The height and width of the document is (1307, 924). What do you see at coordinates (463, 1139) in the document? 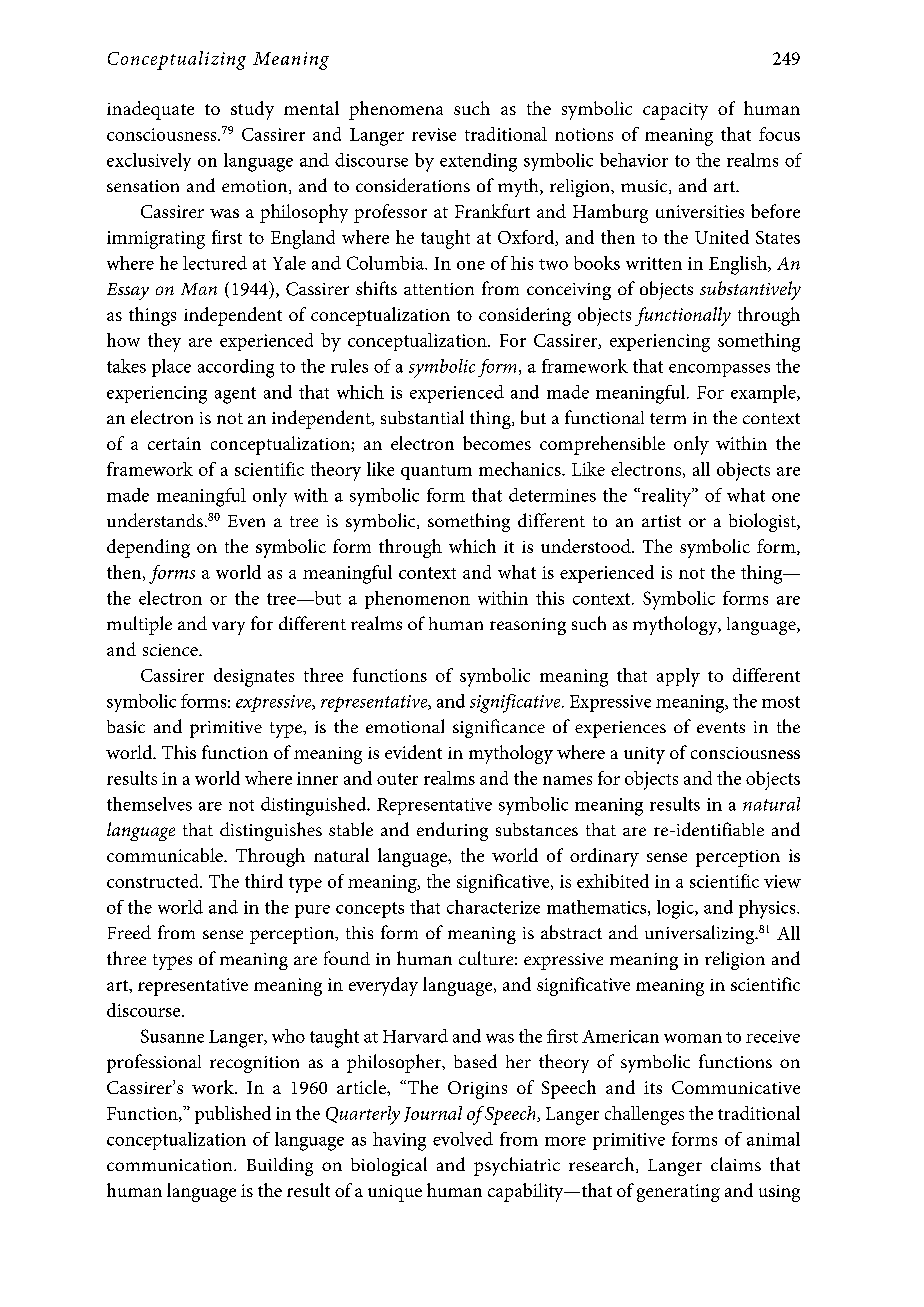
I see `evolved` at bounding box center [463, 1139].
